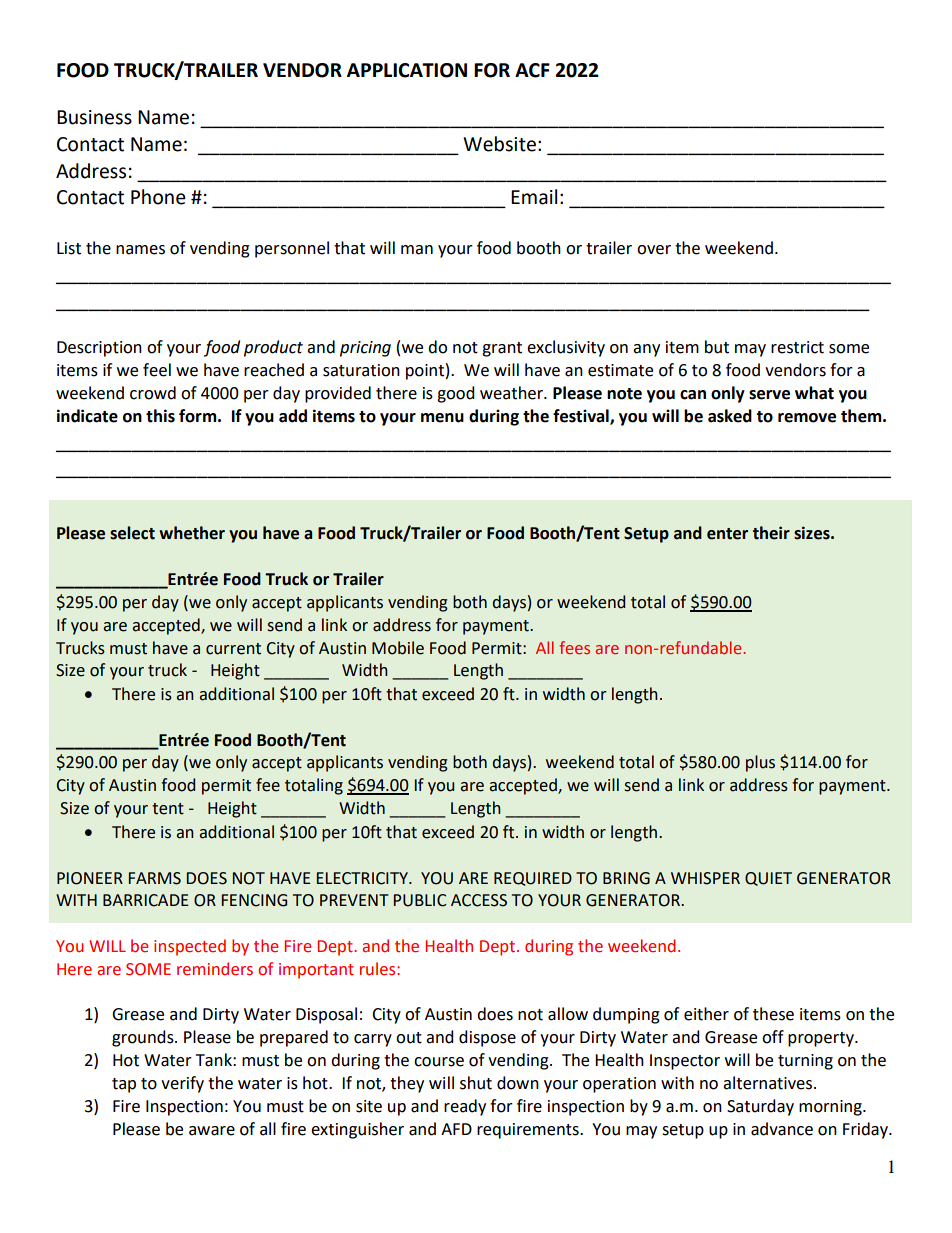  Describe the element at coordinates (182, 1084) in the screenshot. I see `verify` at that location.
